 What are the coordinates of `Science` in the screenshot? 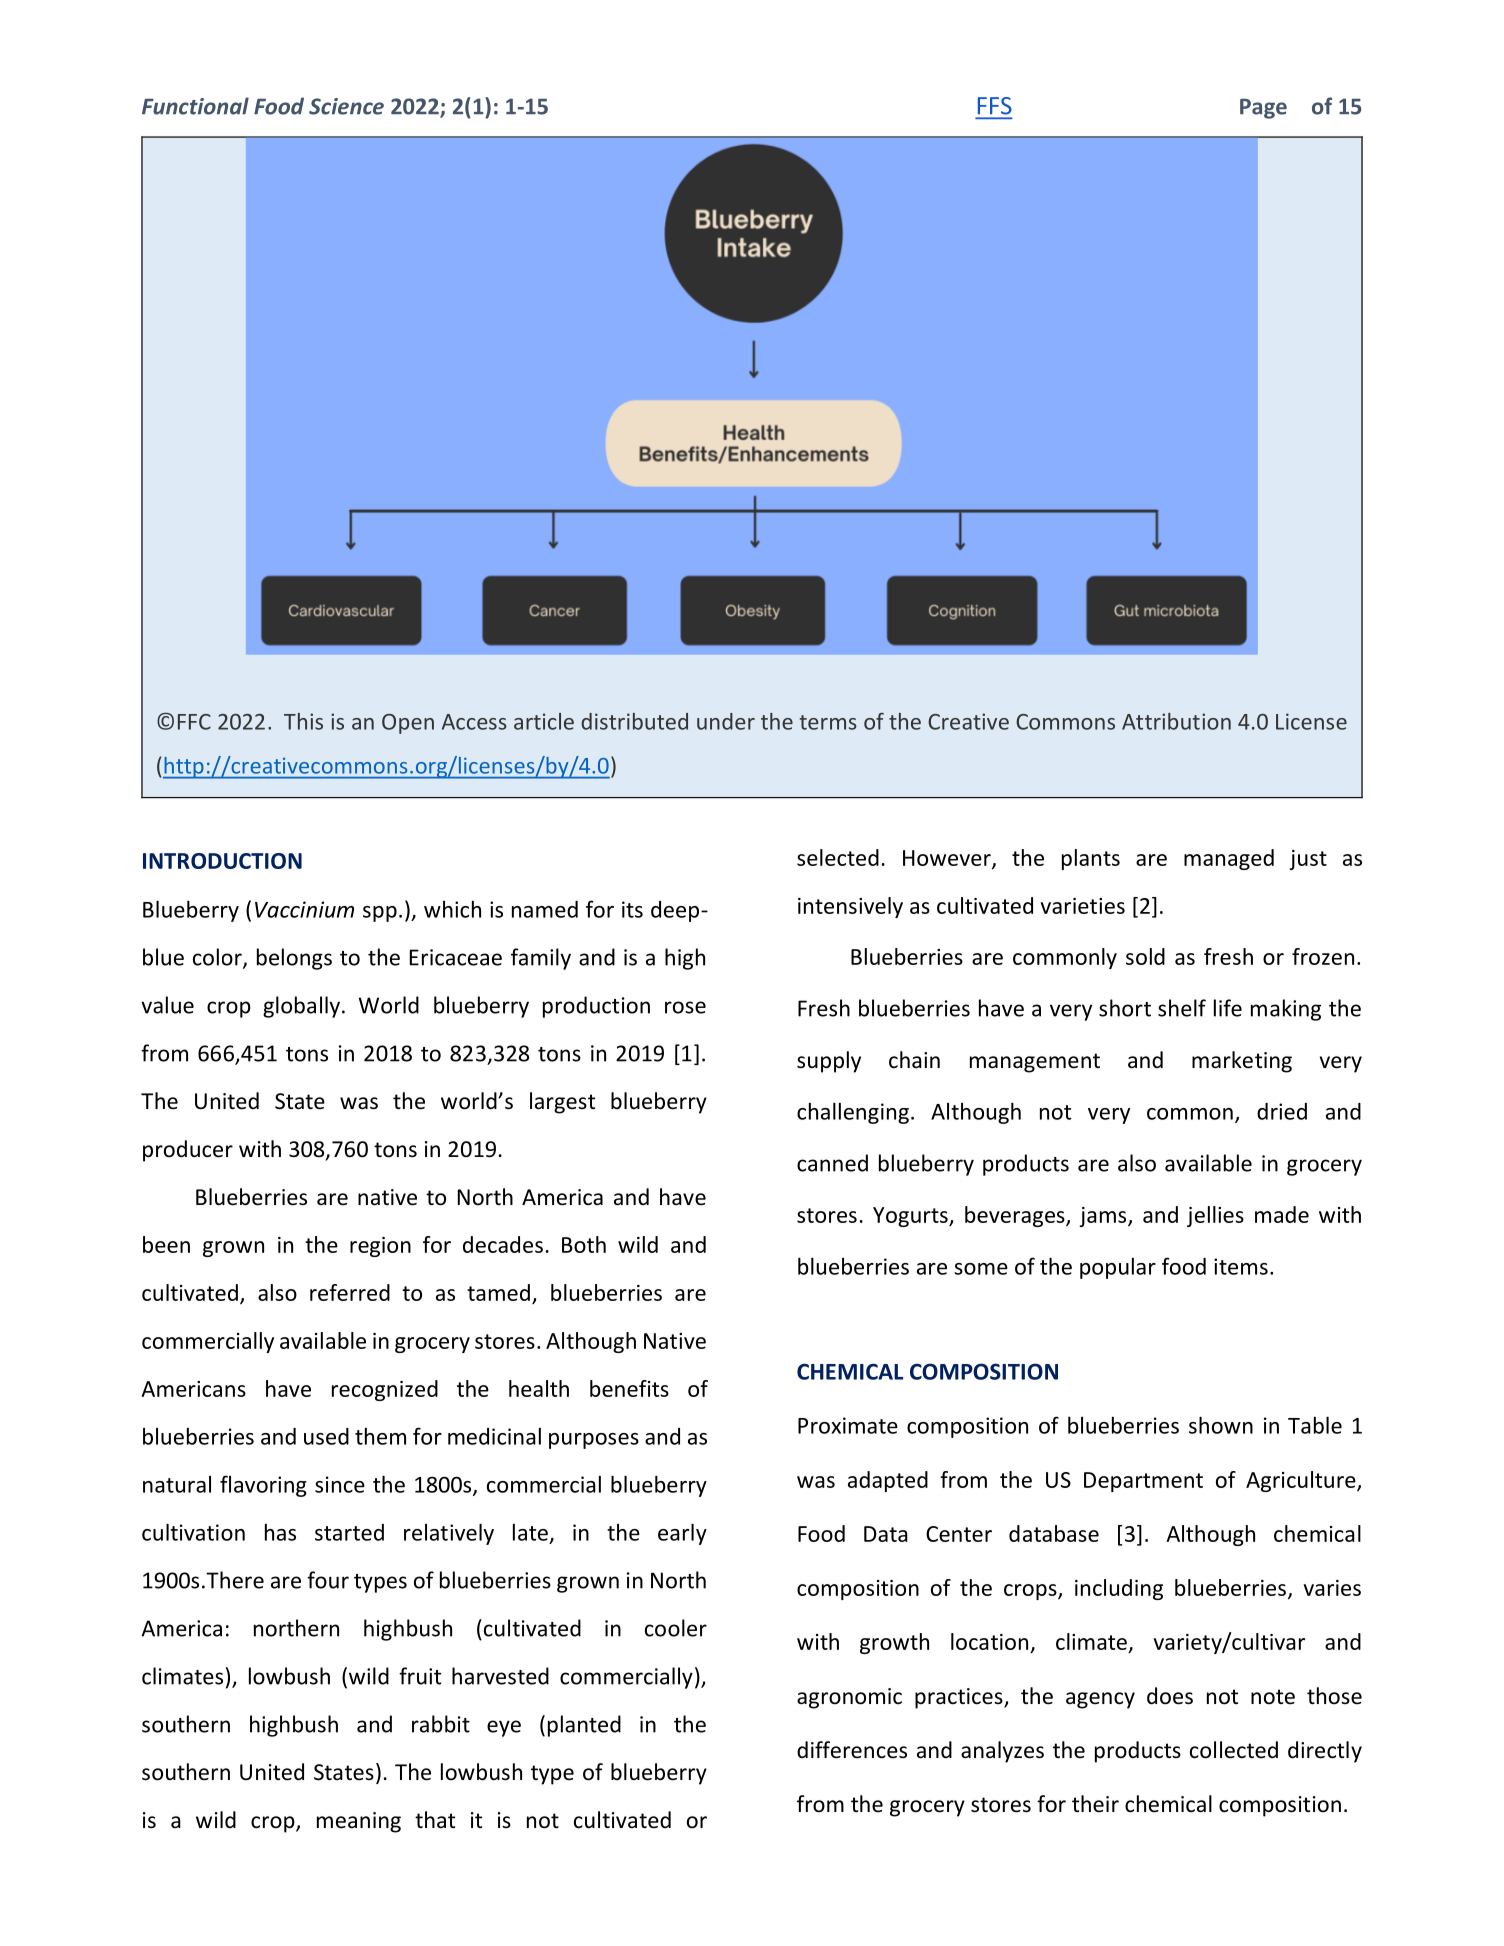 It's located at (346, 106).
